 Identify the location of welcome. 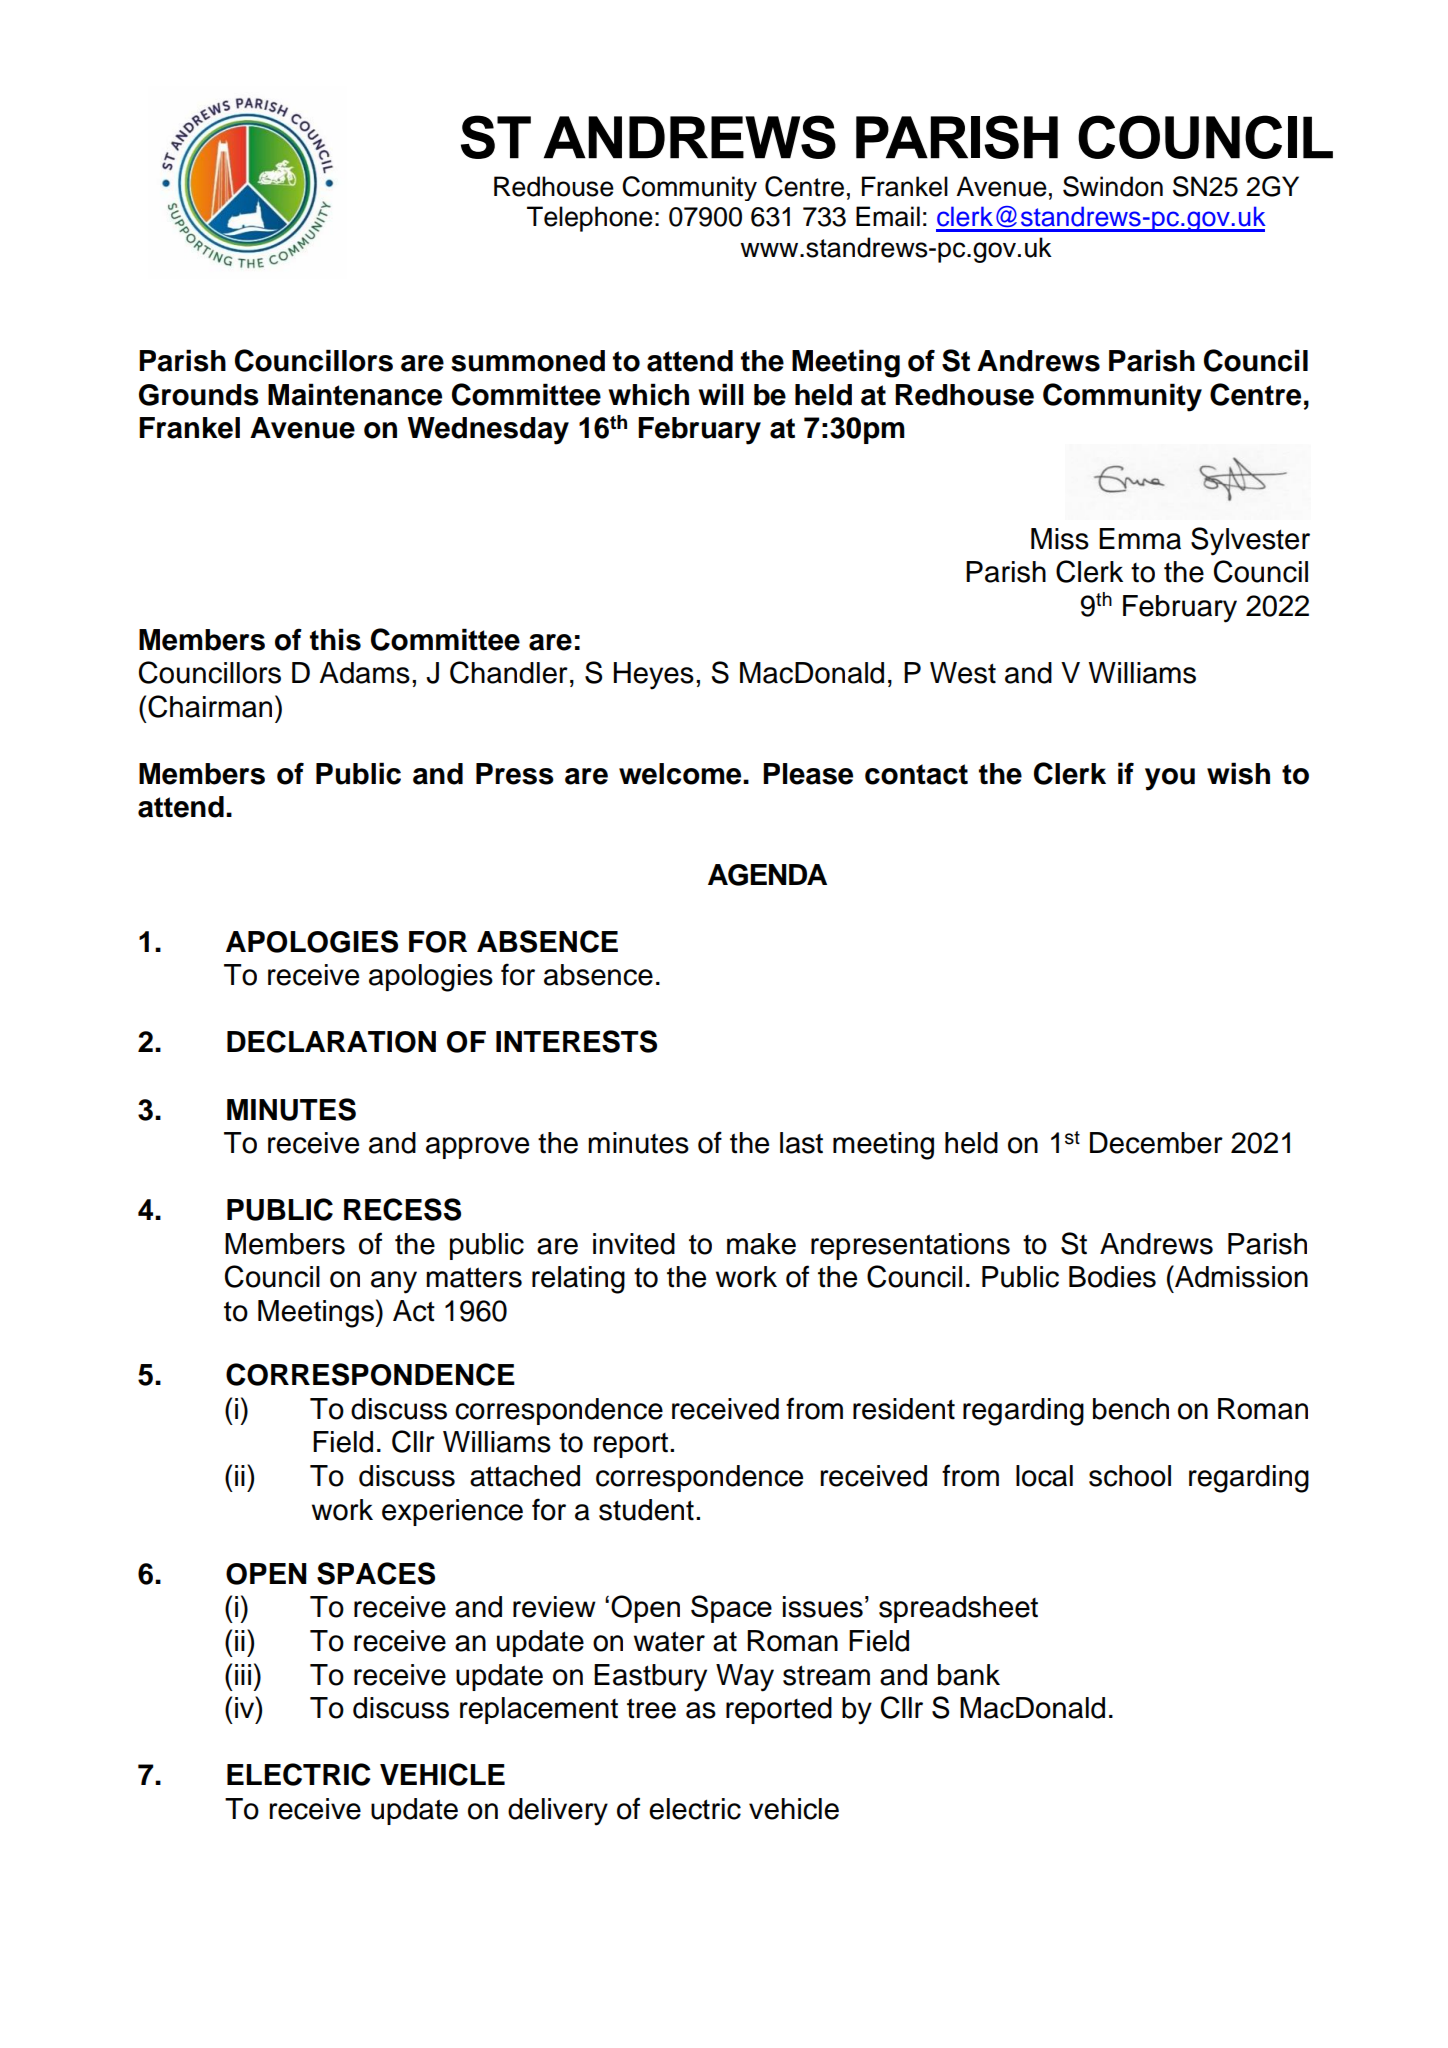
(681, 774).
